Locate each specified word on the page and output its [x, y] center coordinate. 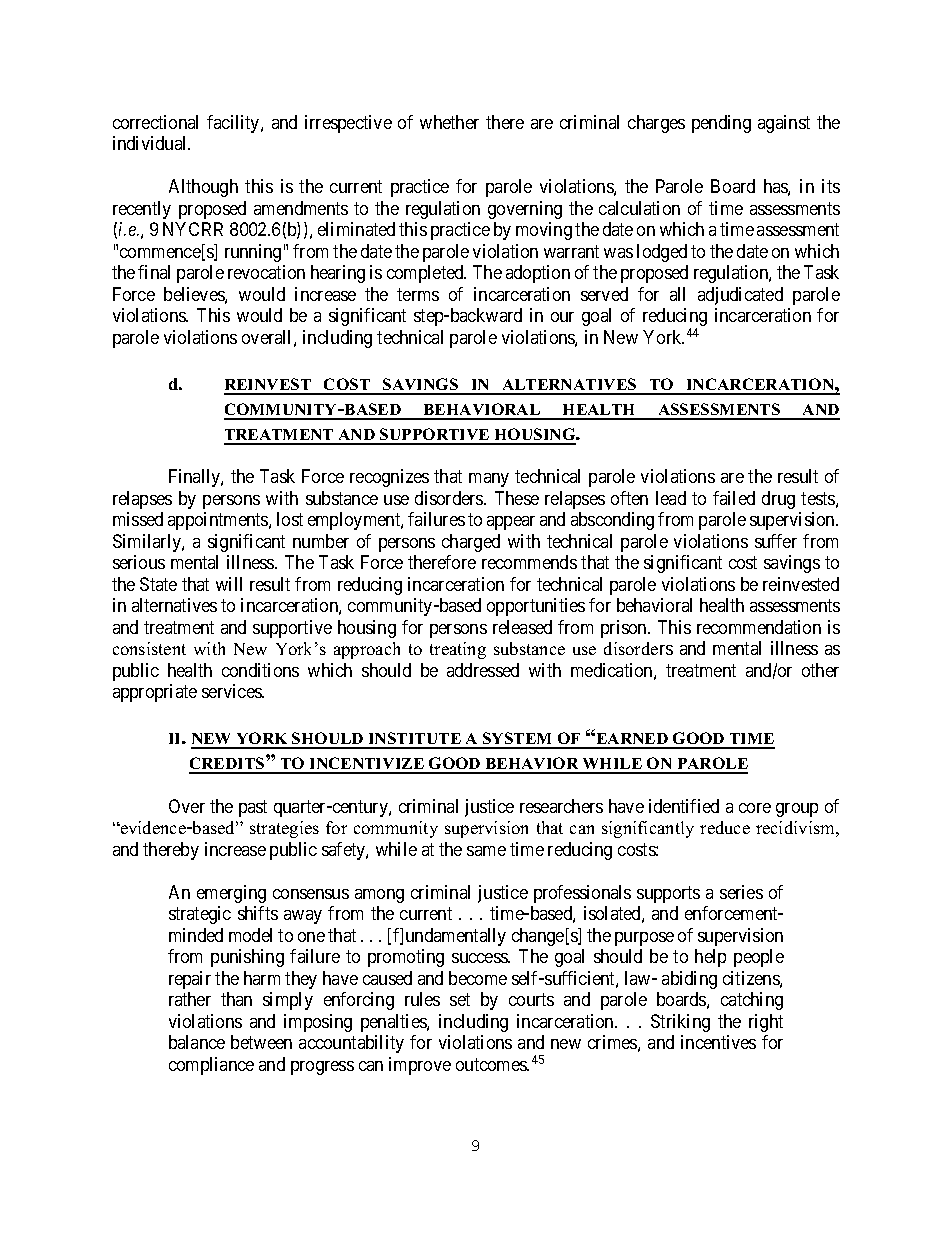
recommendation [759, 627]
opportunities [536, 607]
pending [721, 124]
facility [234, 124]
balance [197, 1042]
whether [449, 122]
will [229, 584]
